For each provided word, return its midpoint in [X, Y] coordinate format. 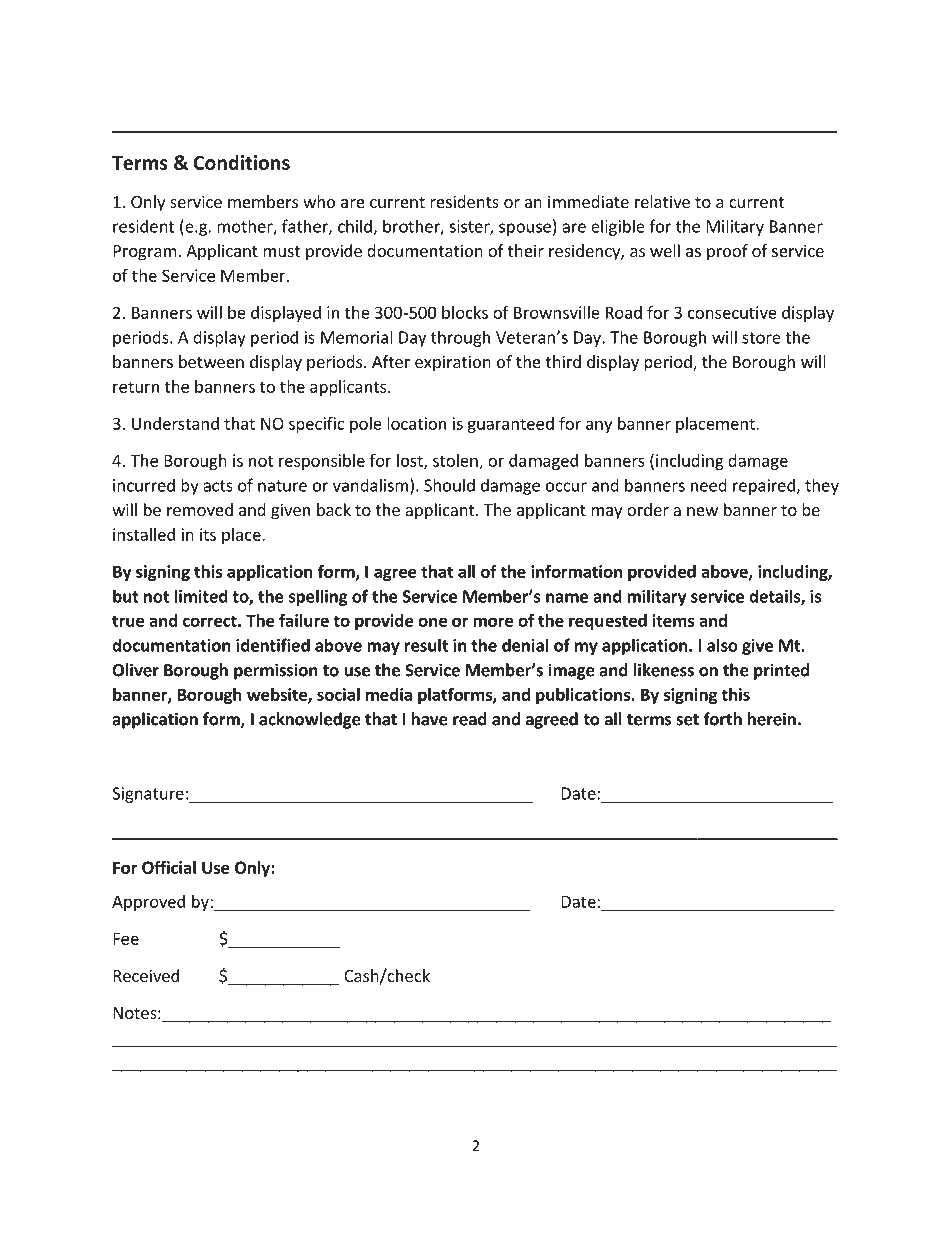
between [211, 361]
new [702, 511]
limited [201, 596]
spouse [525, 229]
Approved [148, 903]
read [470, 719]
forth [722, 719]
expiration [453, 363]
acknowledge [310, 720]
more [493, 622]
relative [662, 201]
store [761, 338]
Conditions [242, 162]
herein [772, 719]
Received [146, 975]
